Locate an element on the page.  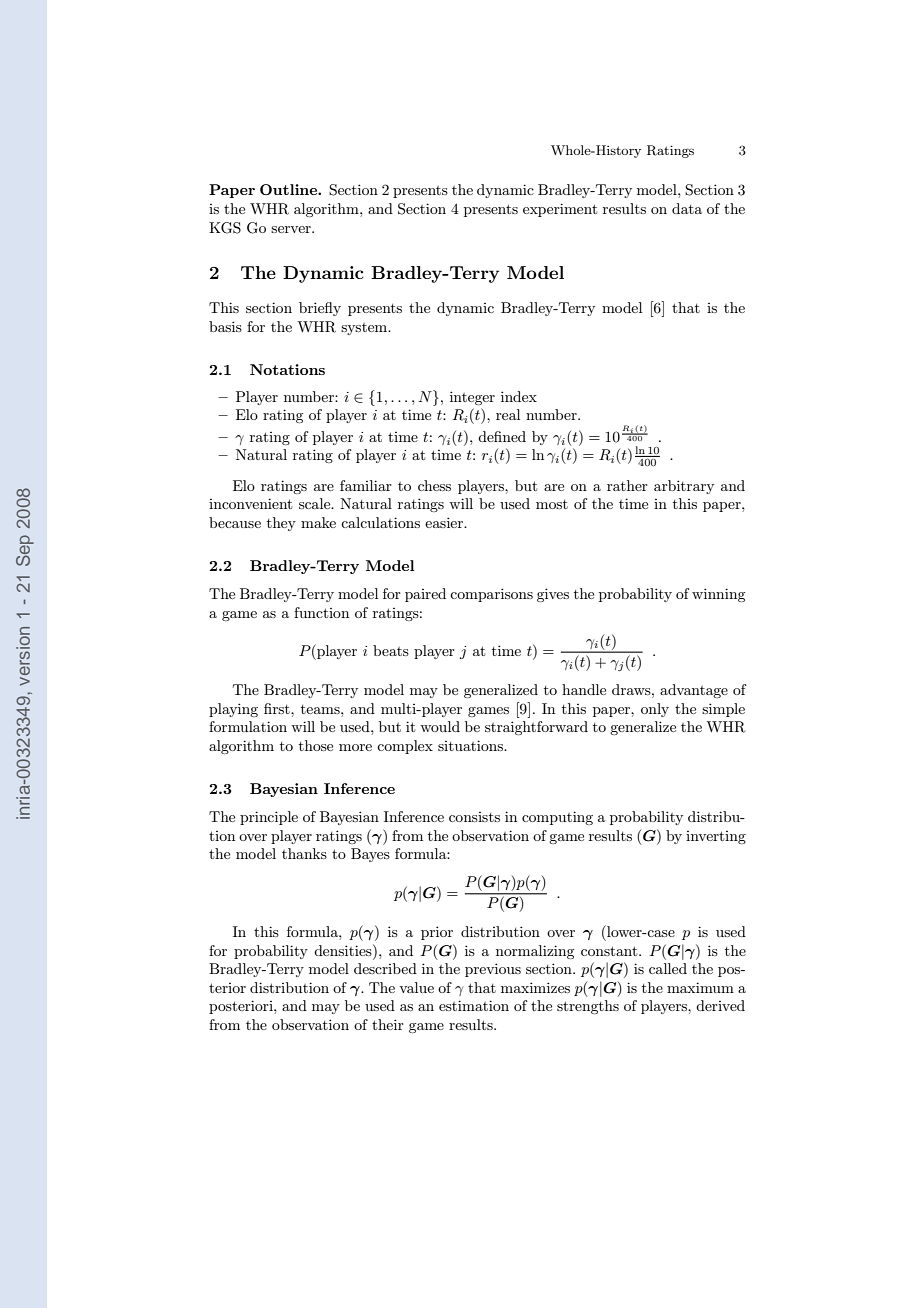
experiment is located at coordinates (560, 210).
